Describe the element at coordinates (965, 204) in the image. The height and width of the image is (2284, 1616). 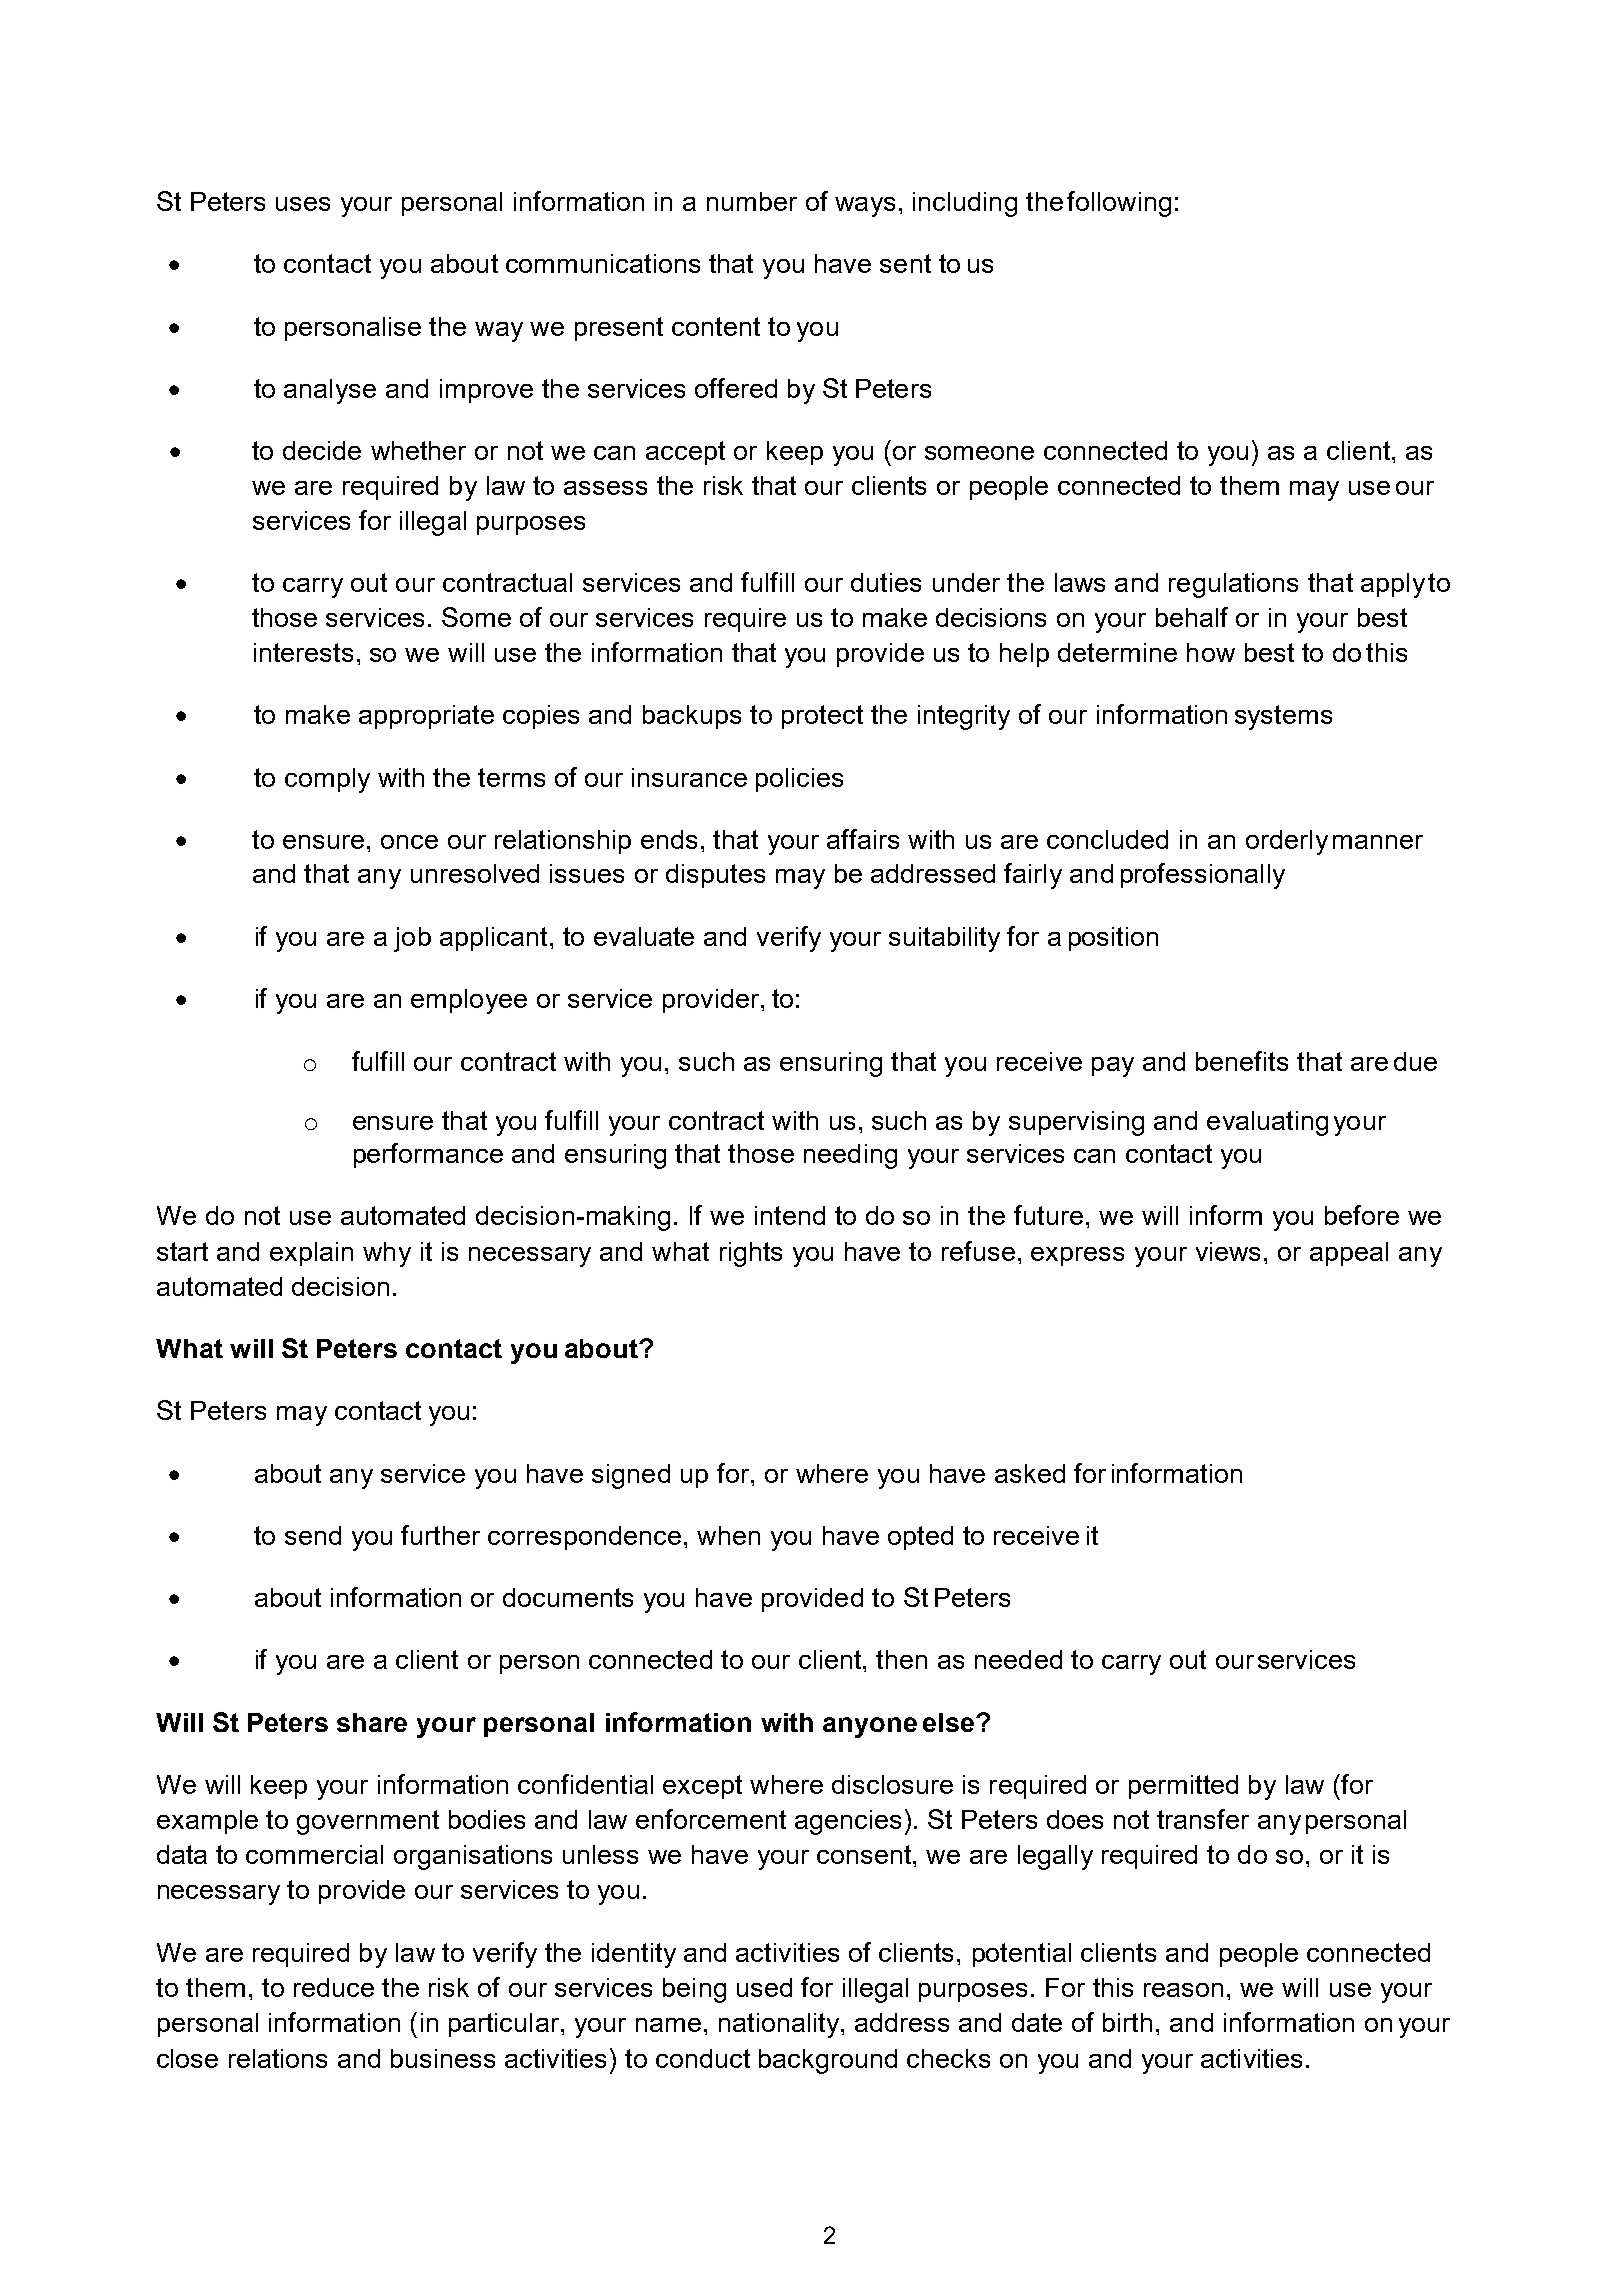
I see `including` at that location.
